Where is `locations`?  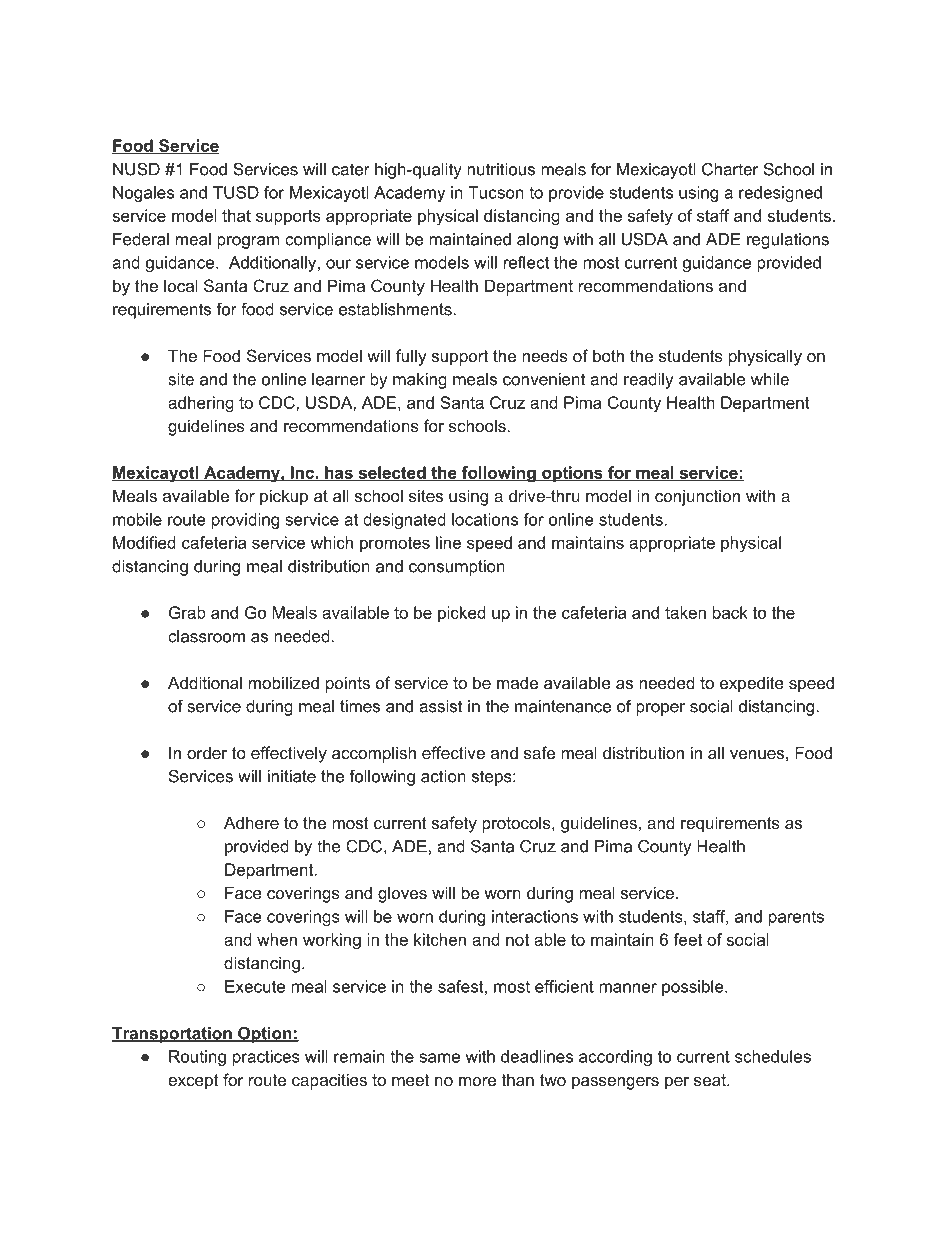 locations is located at coordinates (485, 519).
